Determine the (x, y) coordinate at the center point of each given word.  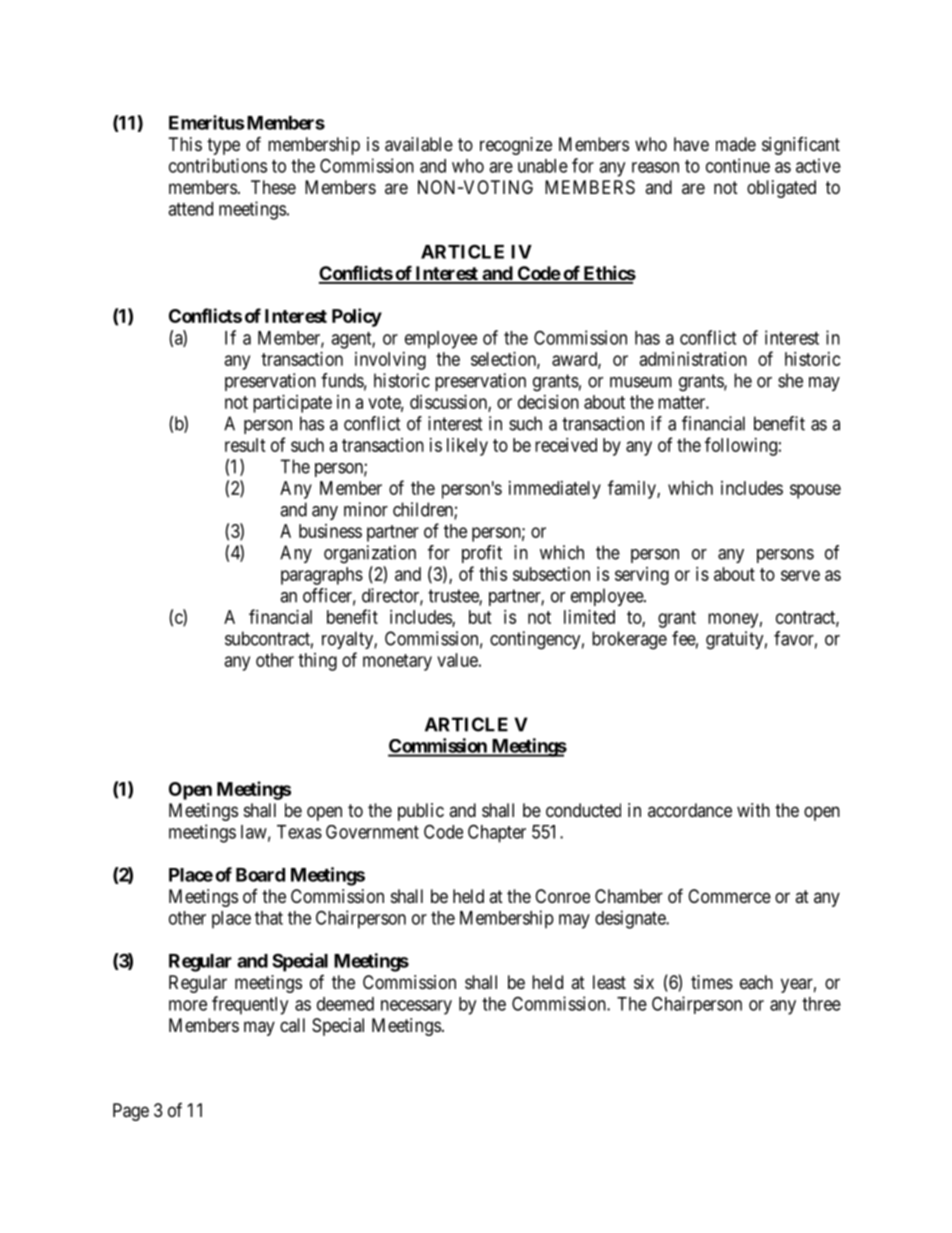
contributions (218, 165)
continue (738, 165)
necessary (416, 1007)
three (821, 1004)
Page (131, 1112)
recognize (516, 146)
